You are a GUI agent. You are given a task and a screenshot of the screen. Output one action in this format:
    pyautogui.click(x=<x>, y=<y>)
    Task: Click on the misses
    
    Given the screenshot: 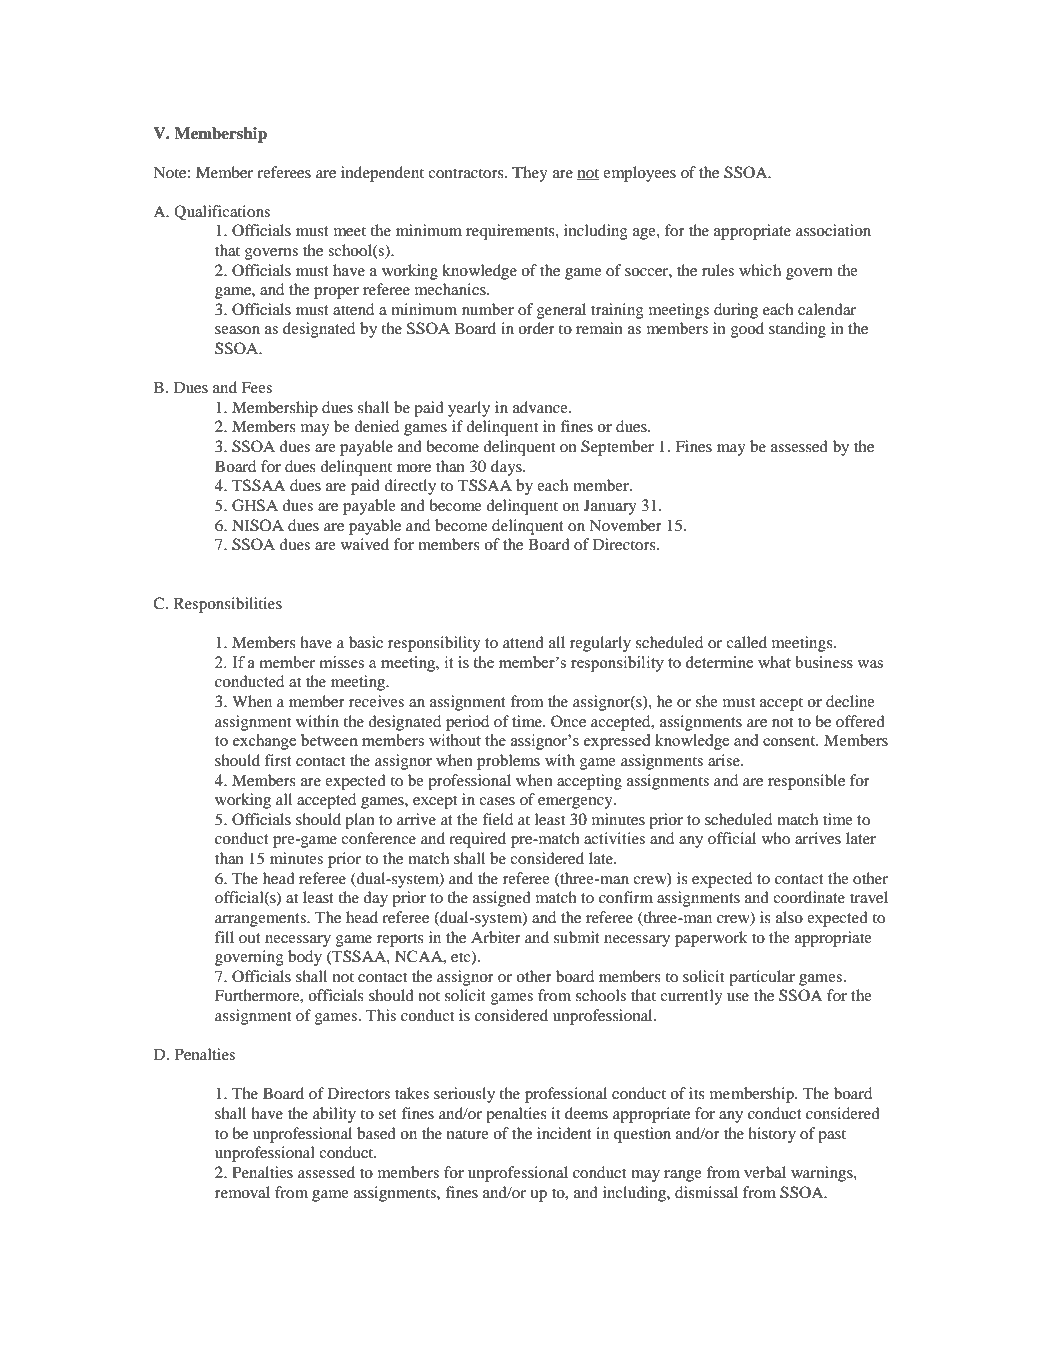 What is the action you would take?
    pyautogui.click(x=341, y=662)
